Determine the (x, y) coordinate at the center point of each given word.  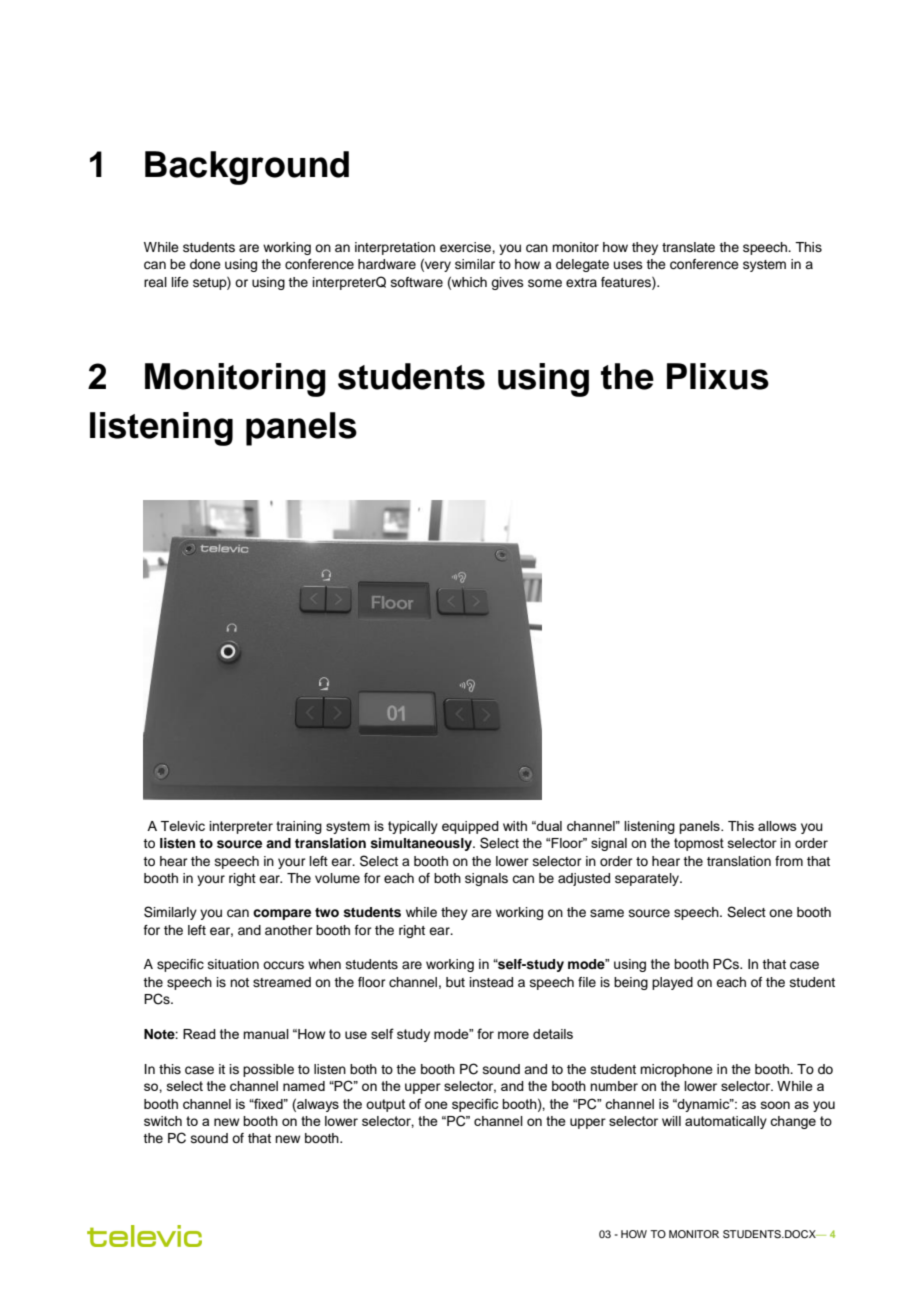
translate (688, 247)
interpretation (395, 248)
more (513, 1035)
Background (247, 168)
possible (268, 1070)
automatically (726, 1122)
